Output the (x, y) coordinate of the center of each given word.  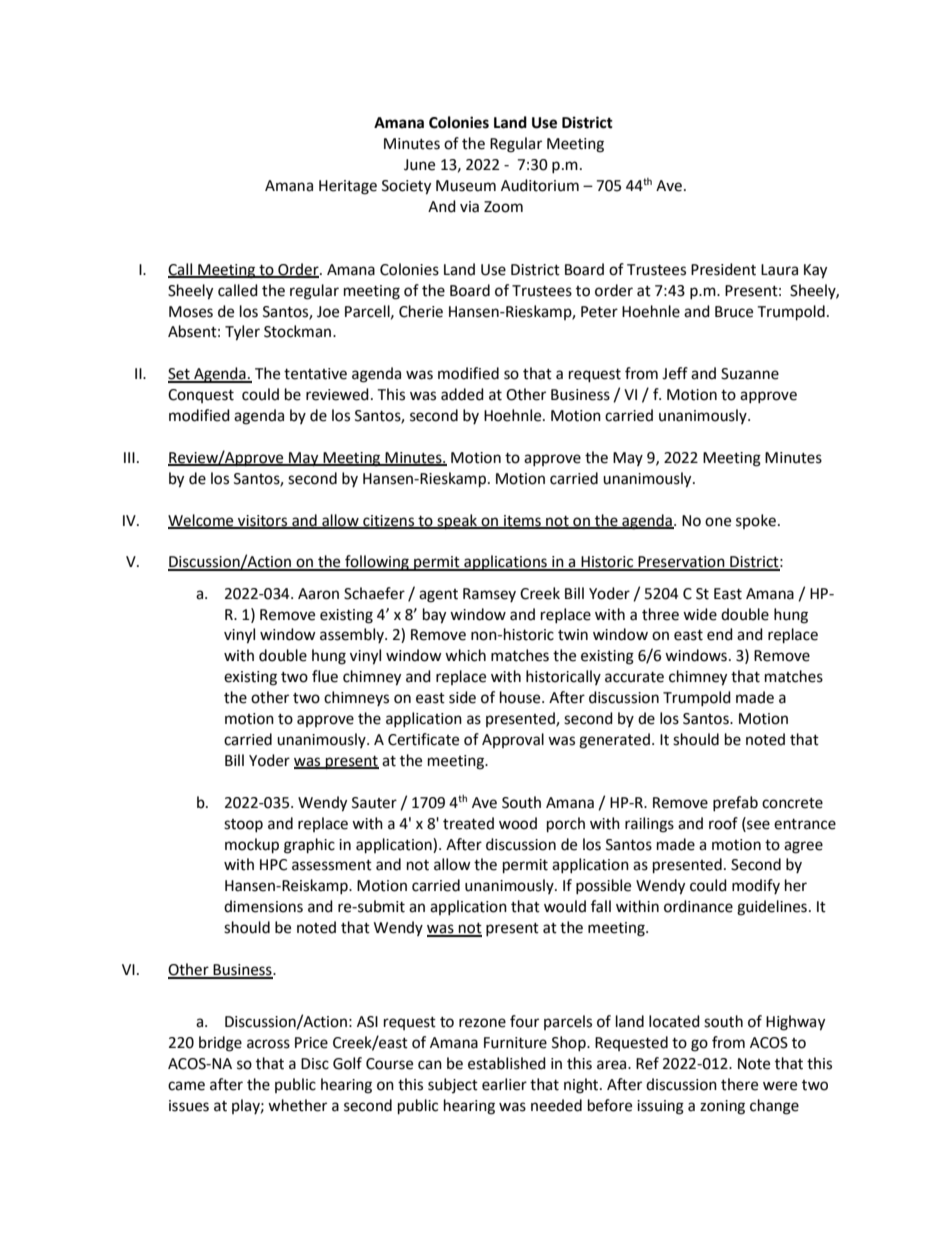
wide (700, 614)
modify (756, 886)
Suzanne (750, 374)
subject (453, 1085)
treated (468, 823)
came (186, 1086)
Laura (779, 270)
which (465, 655)
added (462, 394)
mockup (252, 846)
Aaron (318, 594)
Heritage (348, 187)
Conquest (201, 396)
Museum (466, 186)
